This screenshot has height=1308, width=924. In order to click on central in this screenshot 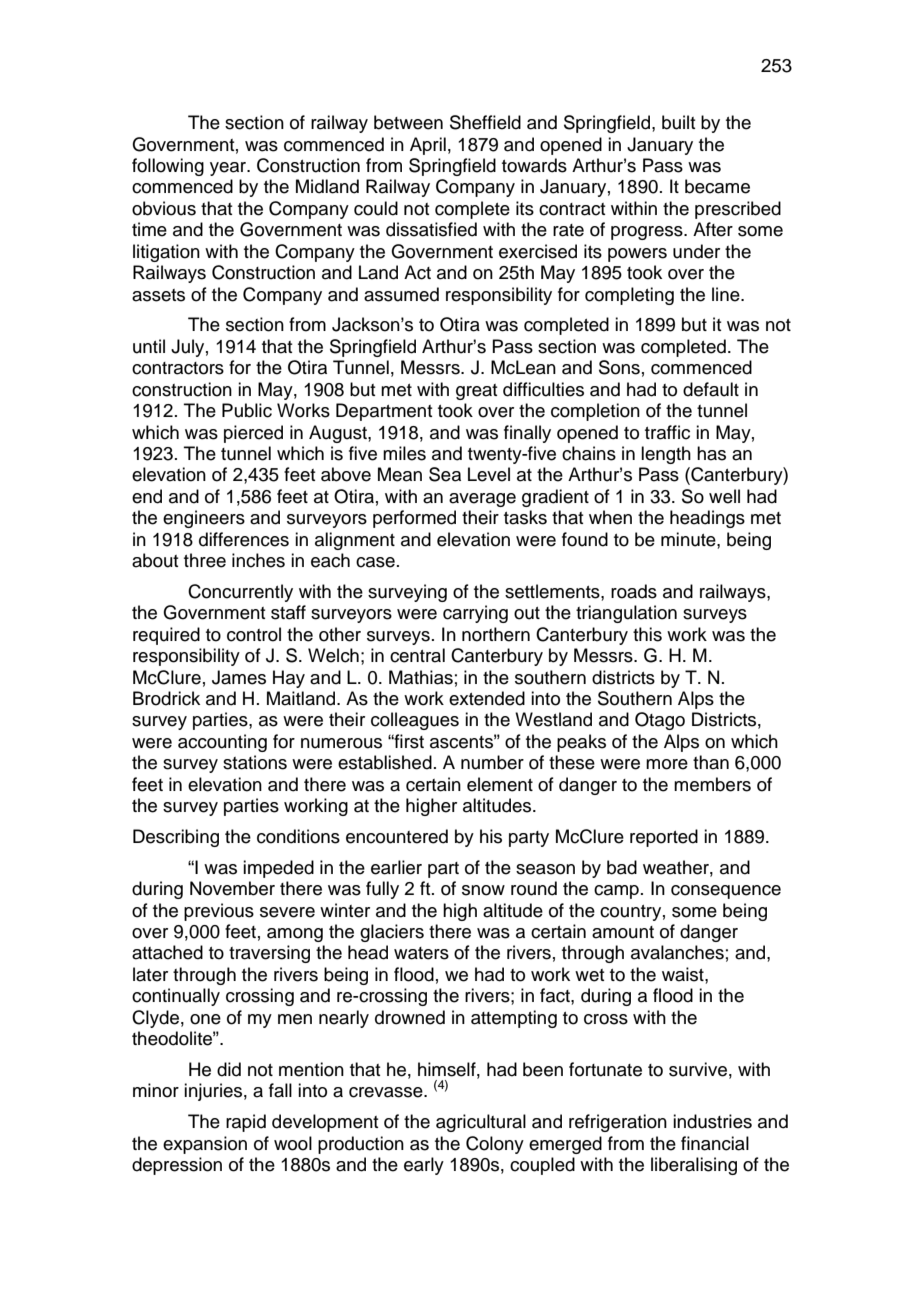, I will do `click(417, 655)`.
